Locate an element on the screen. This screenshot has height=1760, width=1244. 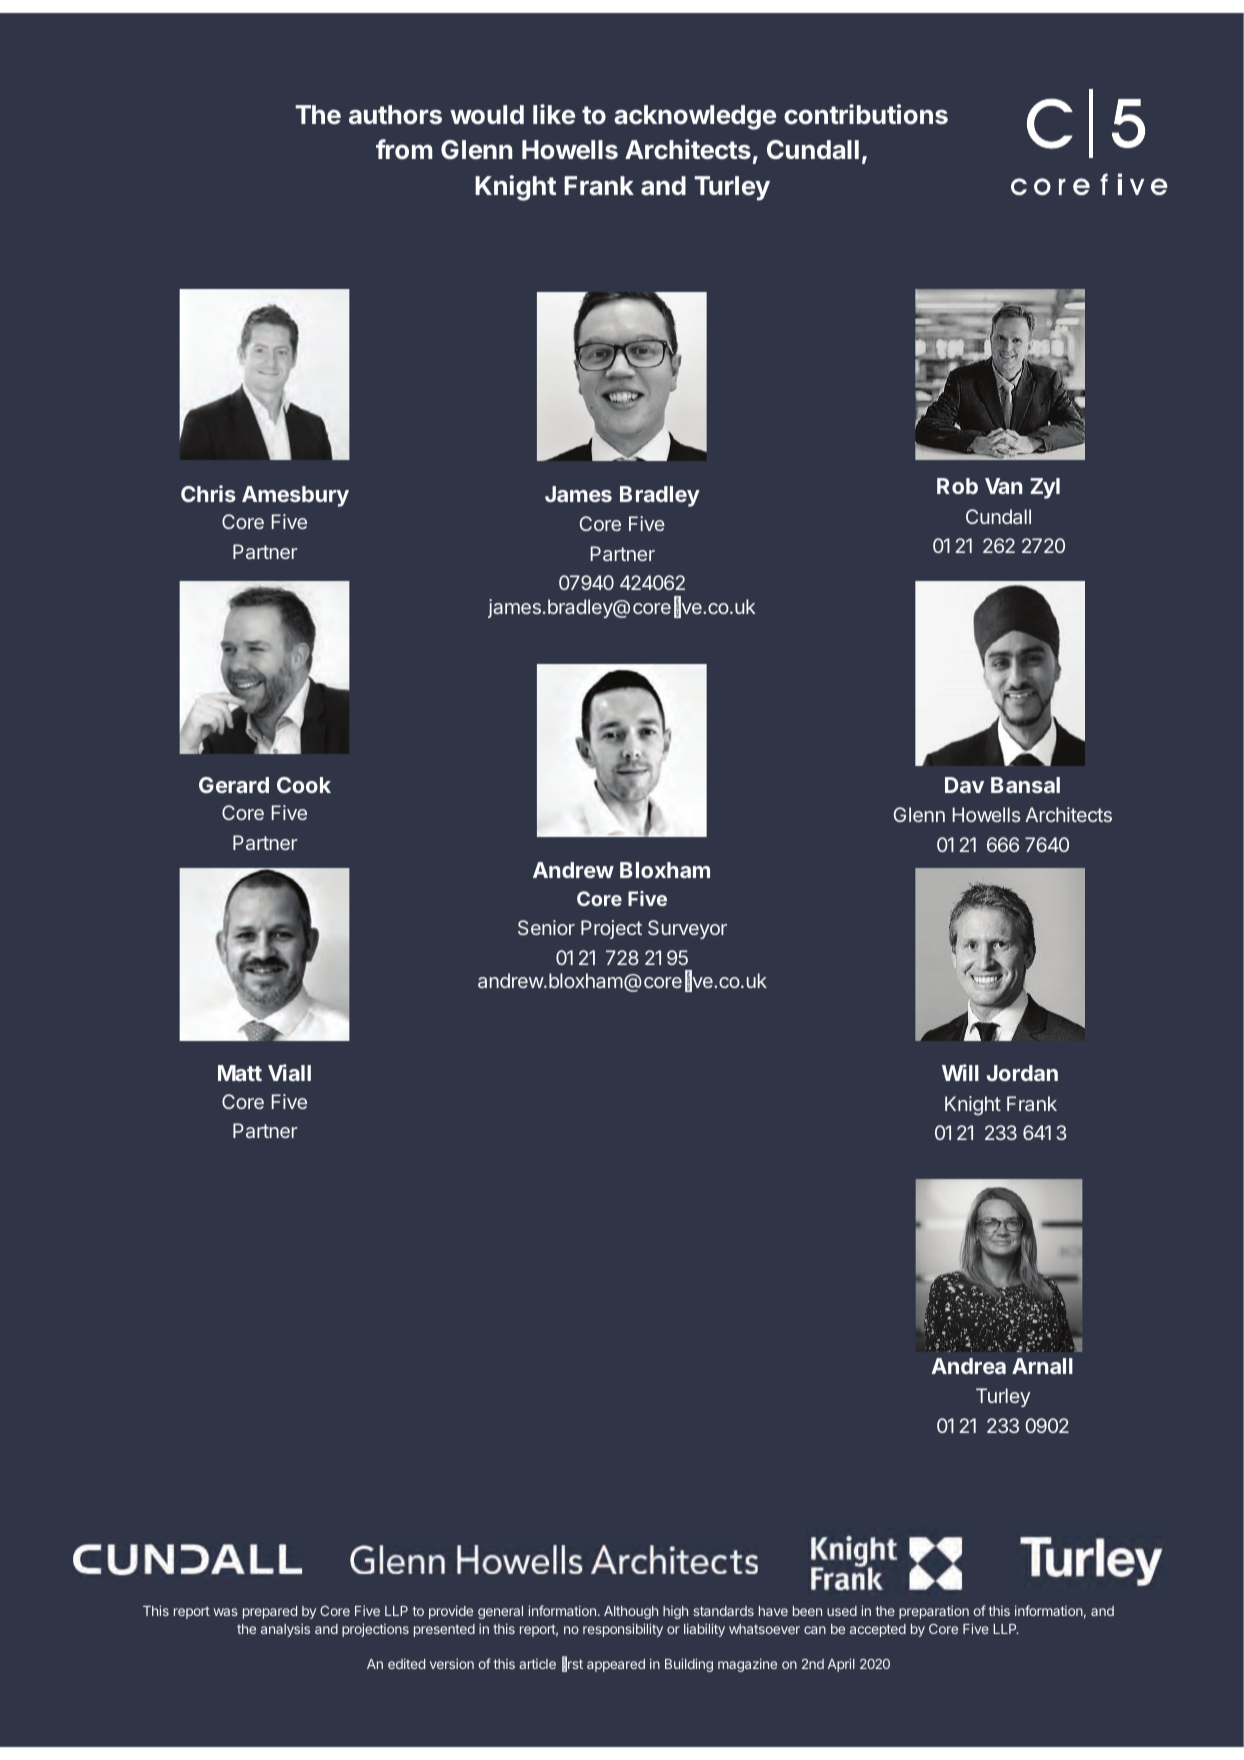
analysis is located at coordinates (285, 1630).
